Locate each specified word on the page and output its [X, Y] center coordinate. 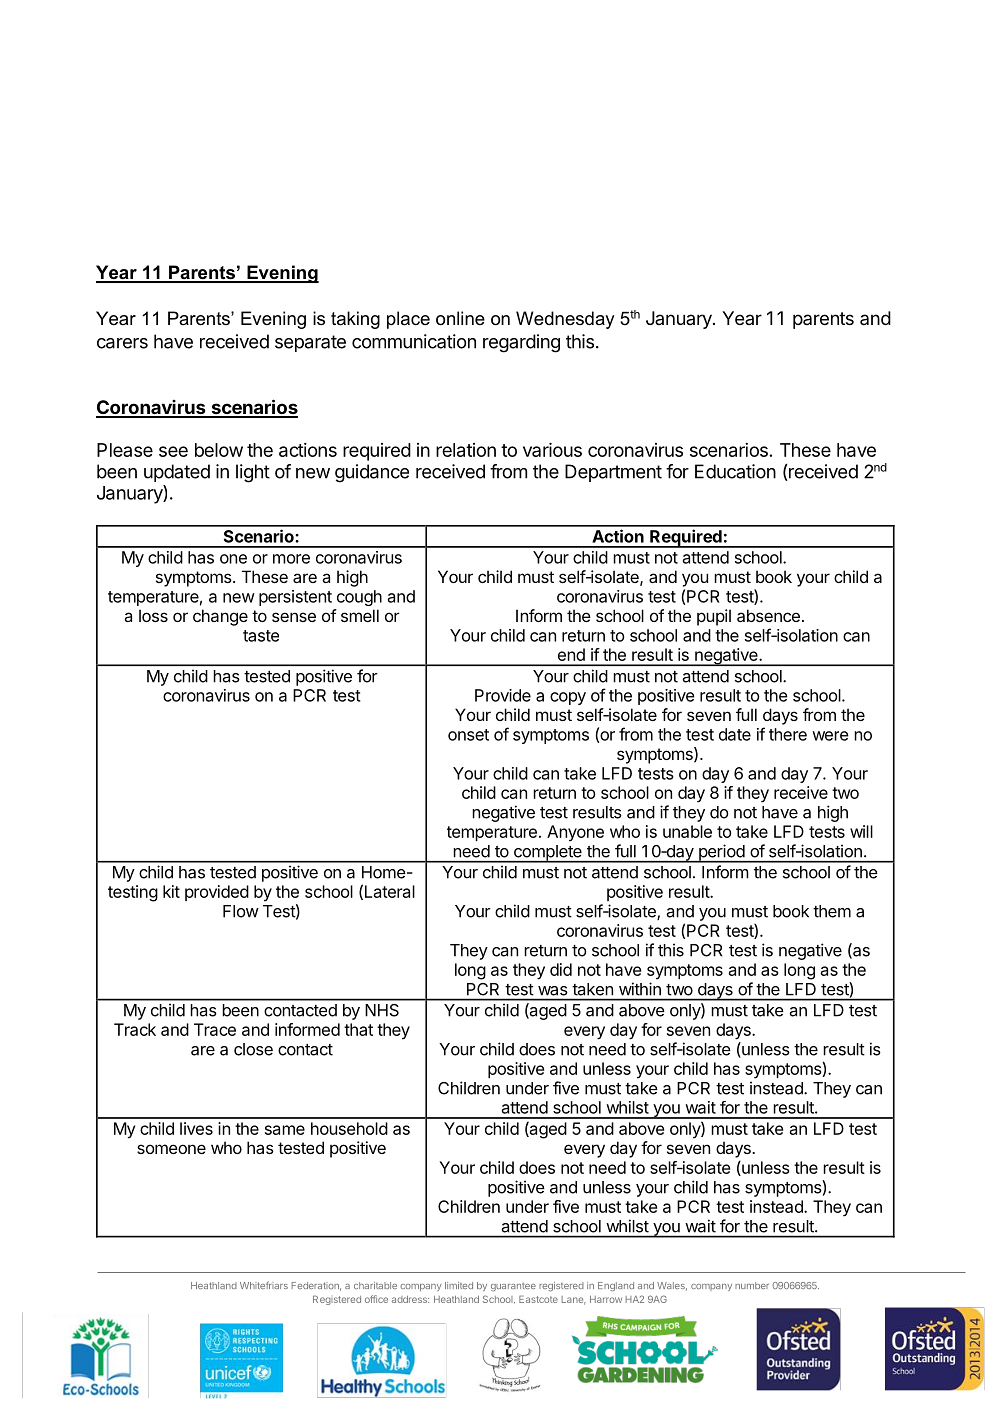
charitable [375, 1285]
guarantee [513, 1287]
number [752, 1285]
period [721, 853]
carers [122, 343]
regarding [521, 343]
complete [548, 854]
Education [735, 471]
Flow [241, 911]
